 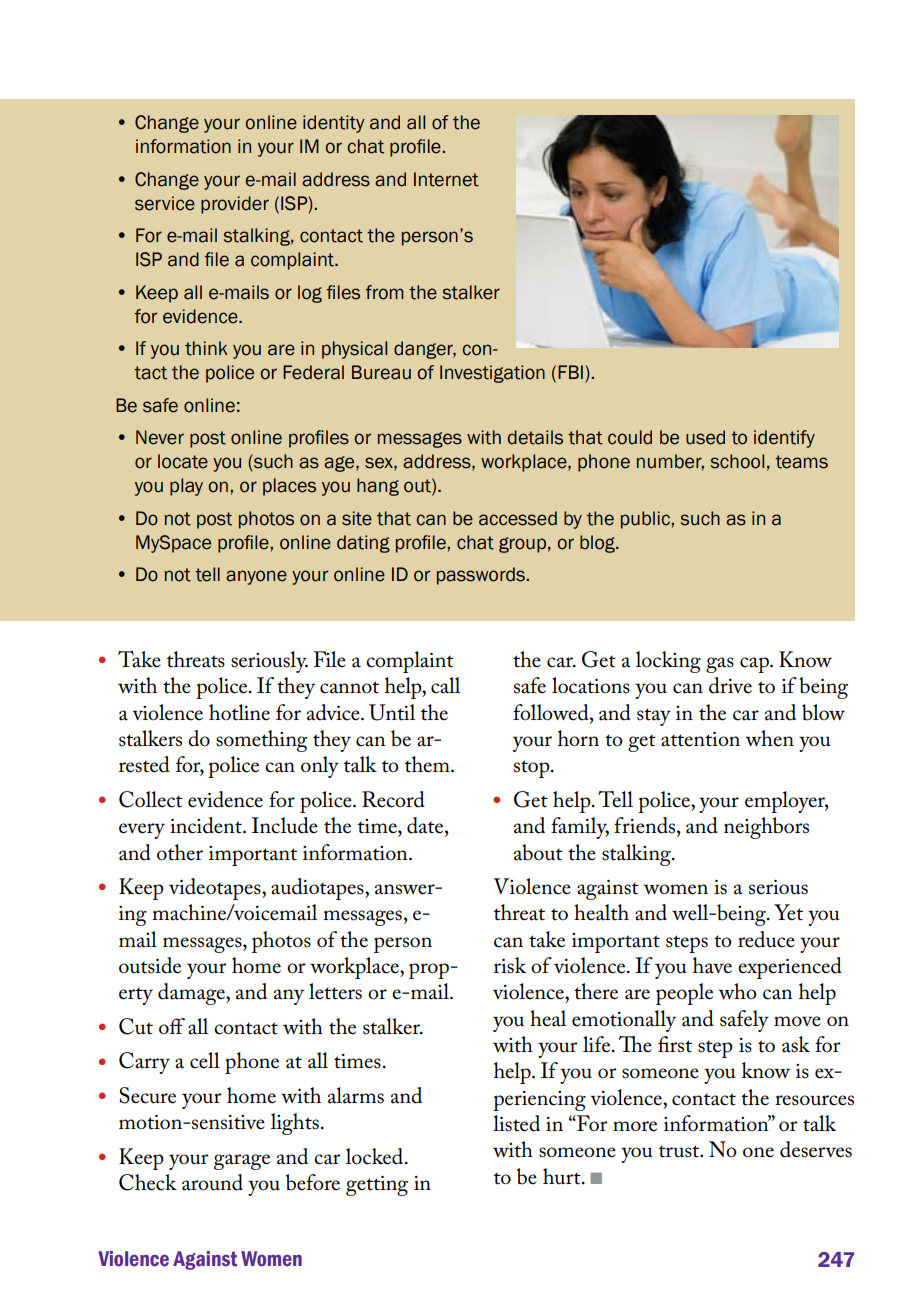 I want to click on garage, so click(x=242, y=1162).
